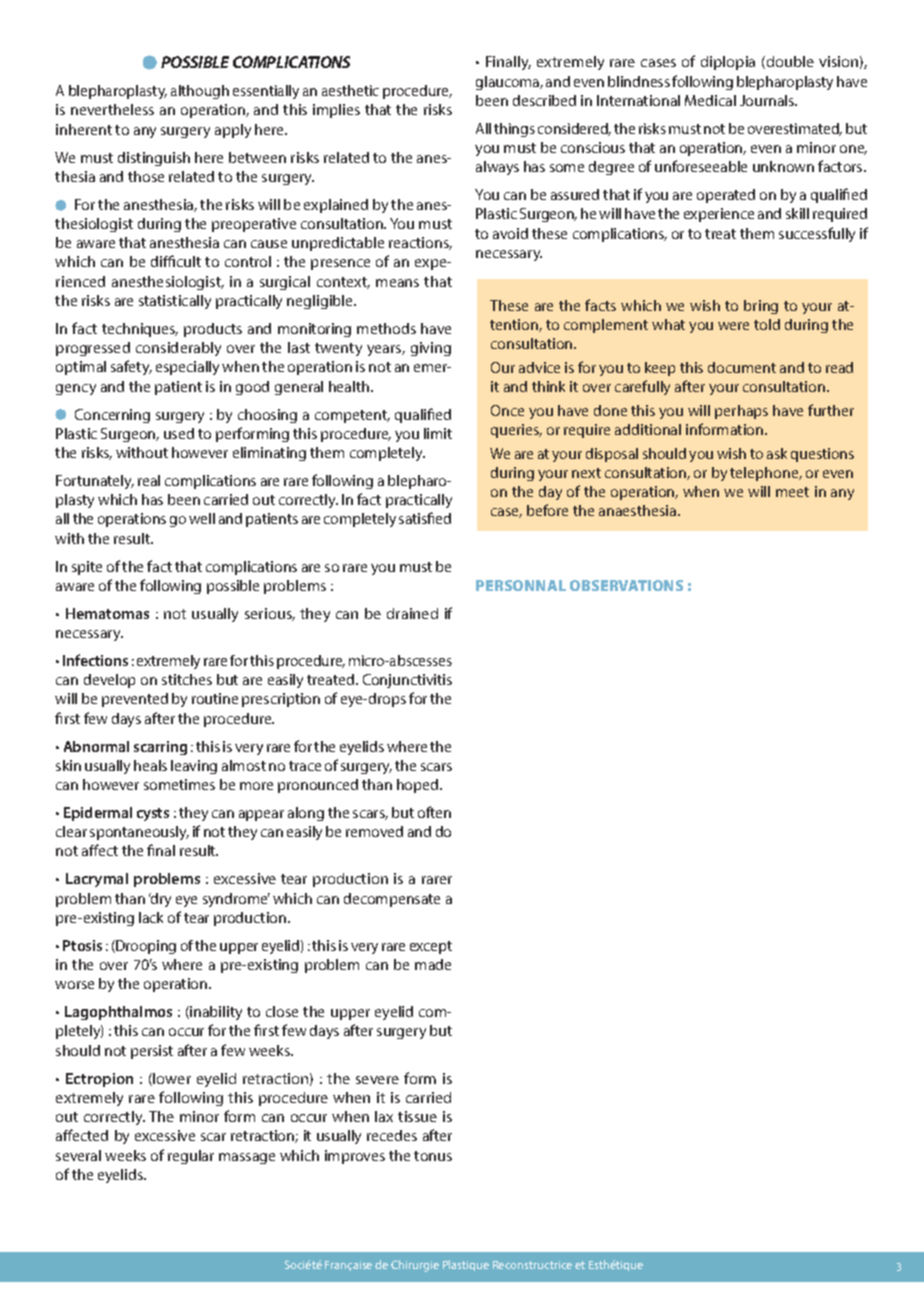  What do you see at coordinates (200, 92) in the image?
I see `although` at bounding box center [200, 92].
